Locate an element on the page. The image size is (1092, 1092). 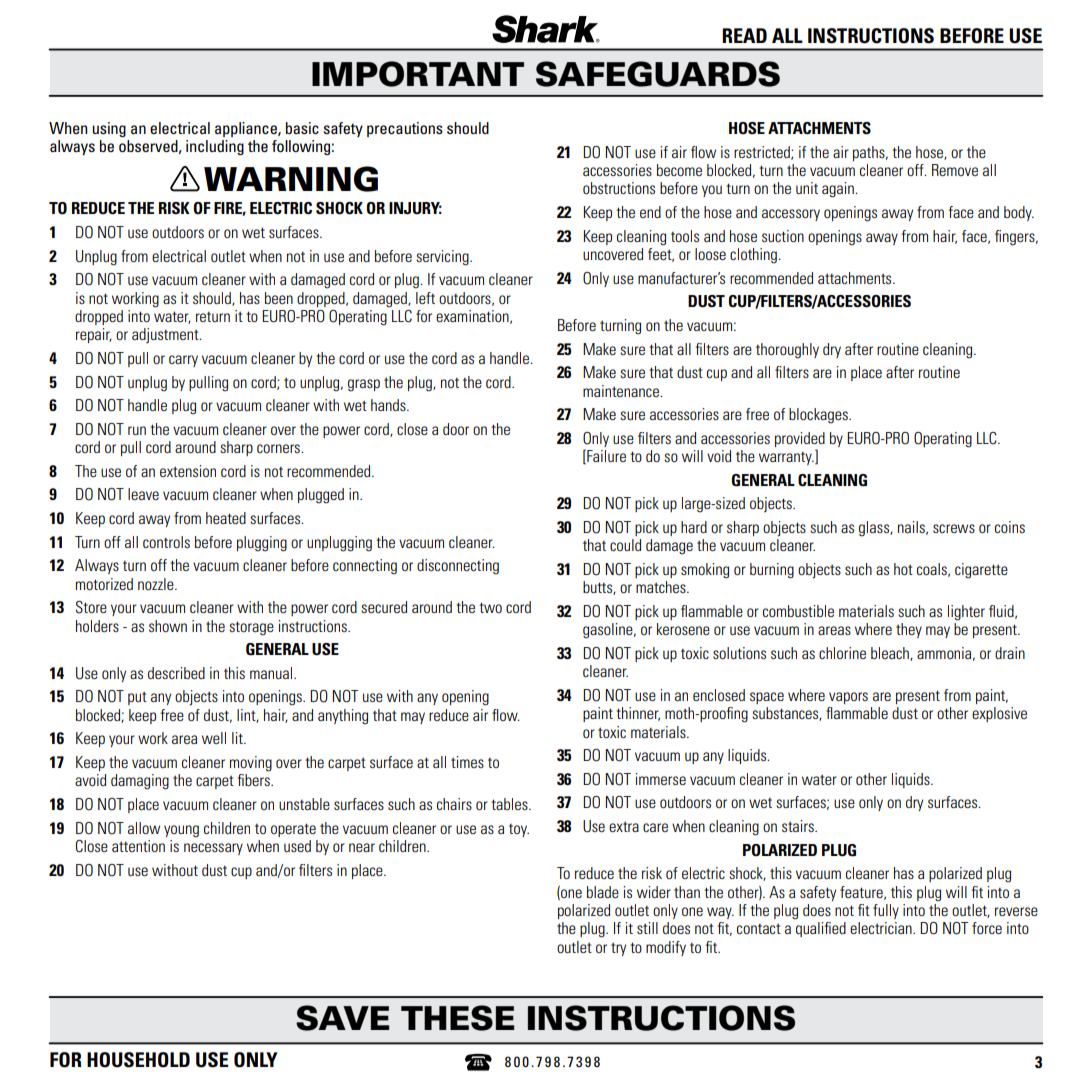
appliance is located at coordinates (247, 129).
